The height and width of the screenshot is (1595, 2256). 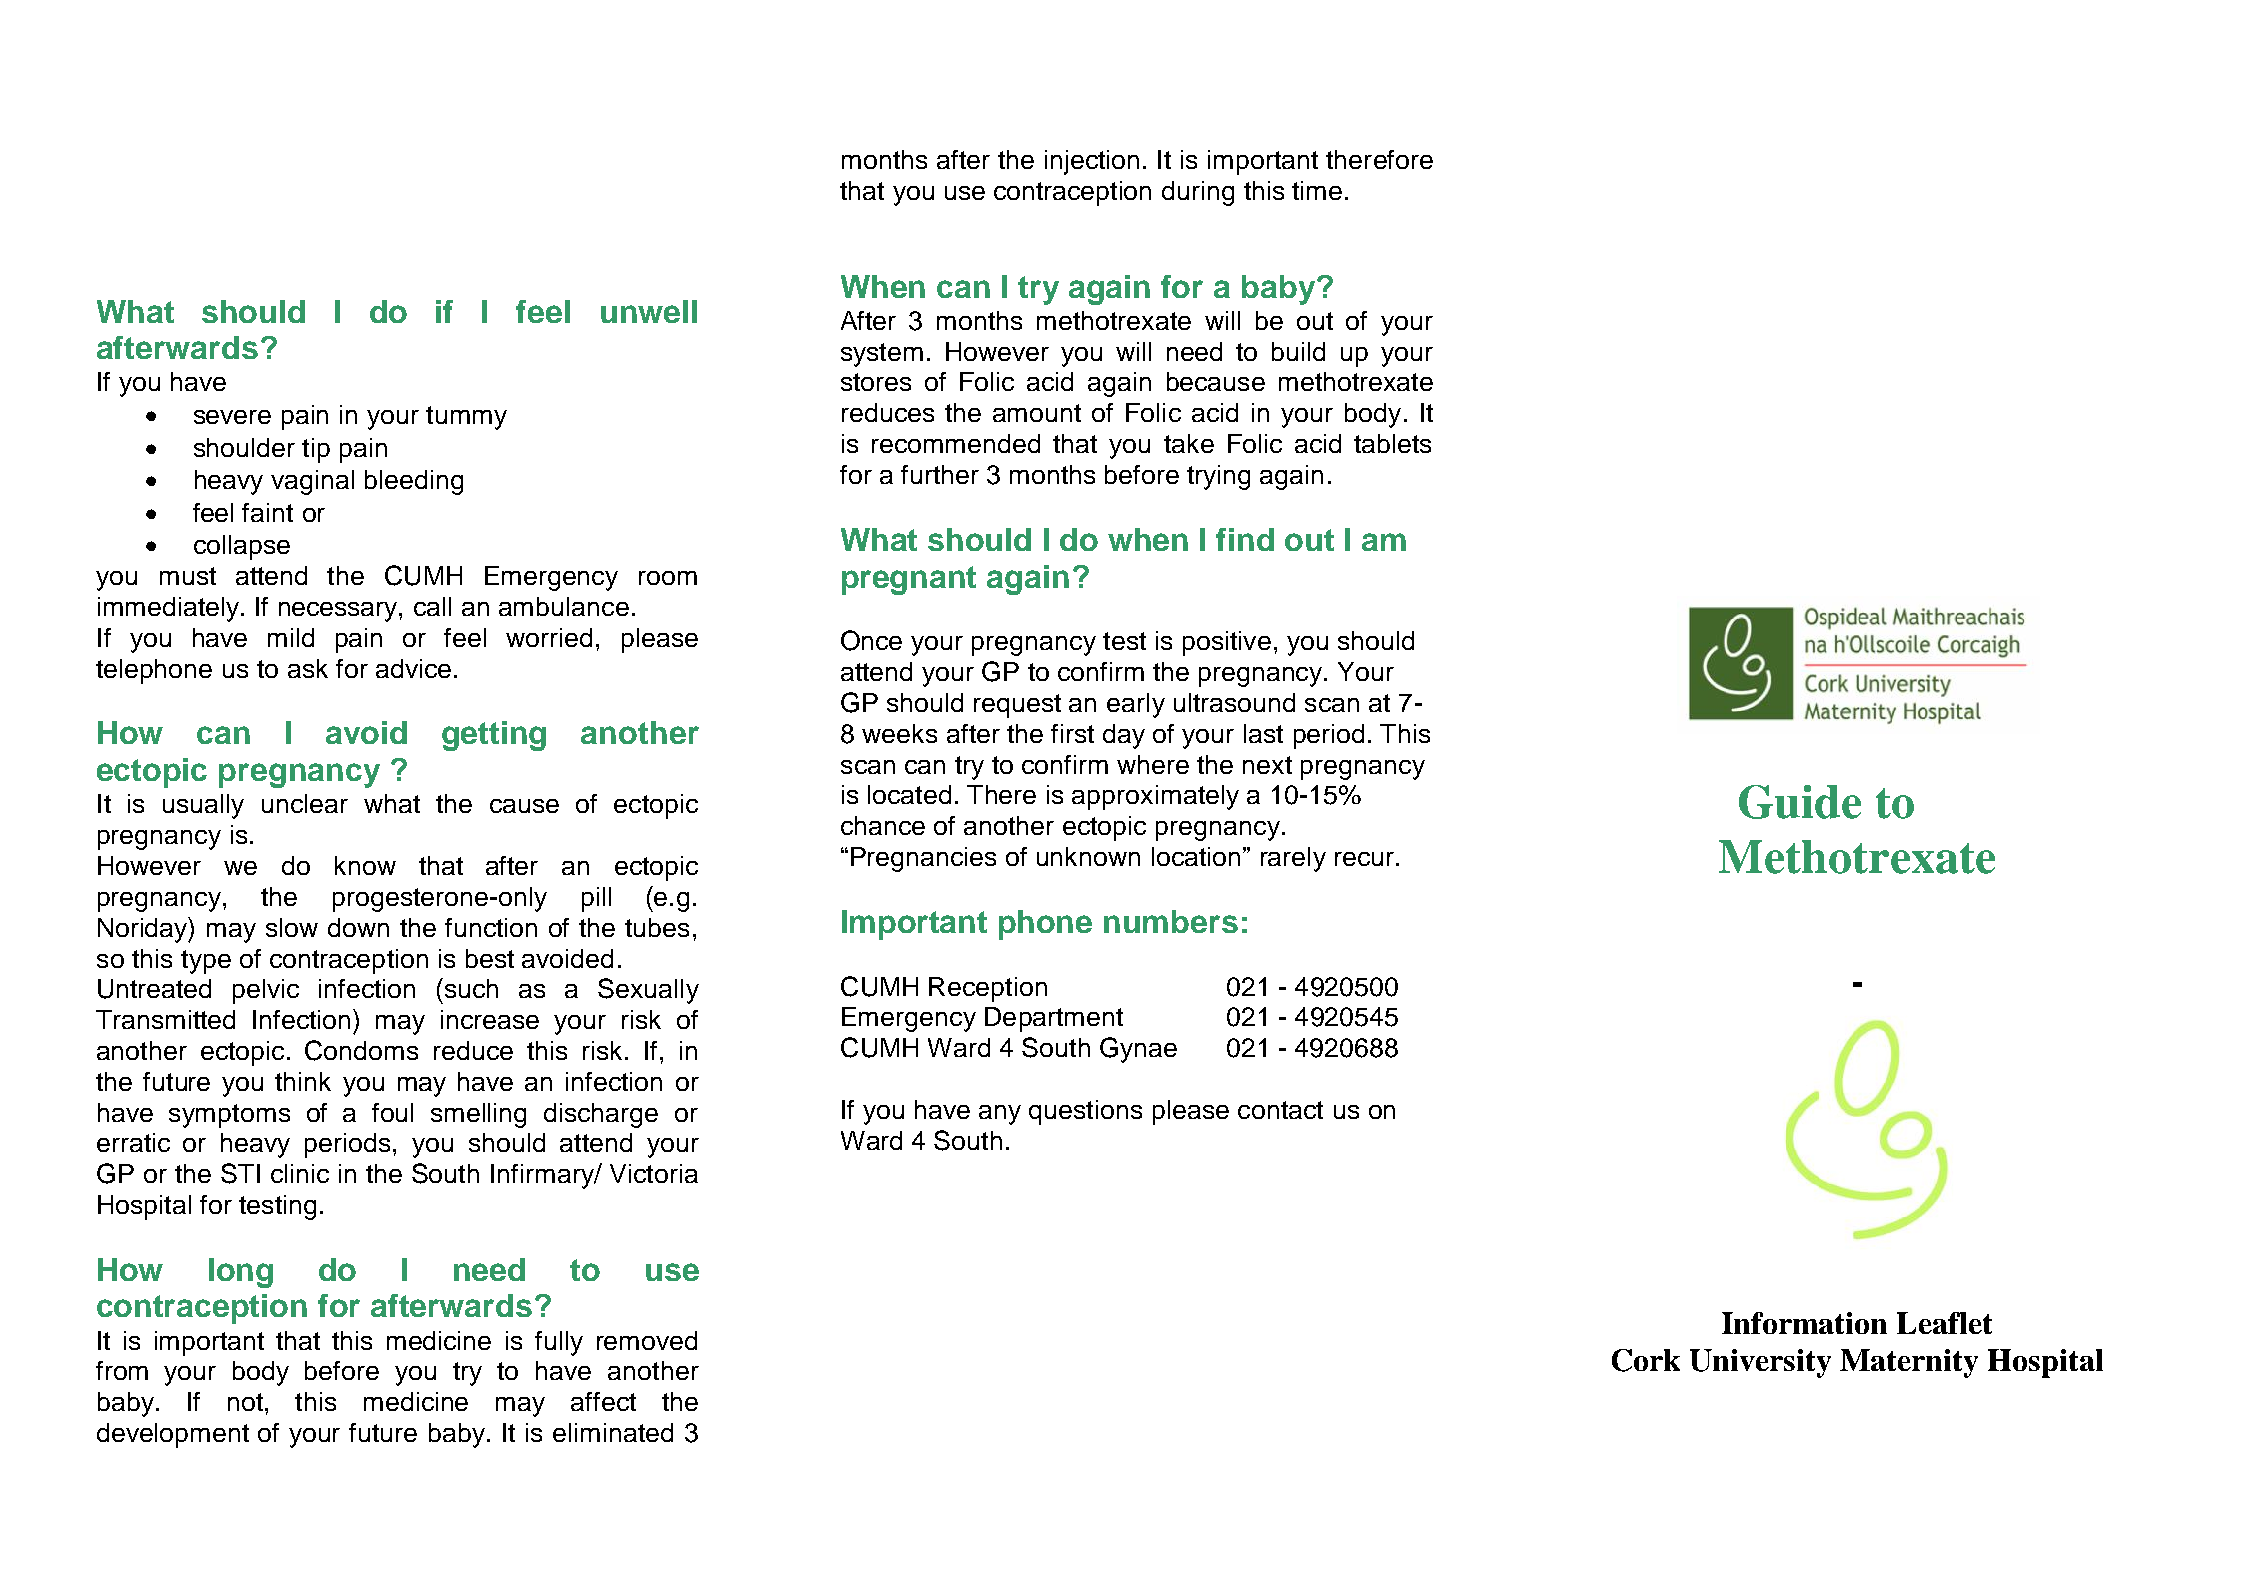 I want to click on unwell, so click(x=649, y=311).
